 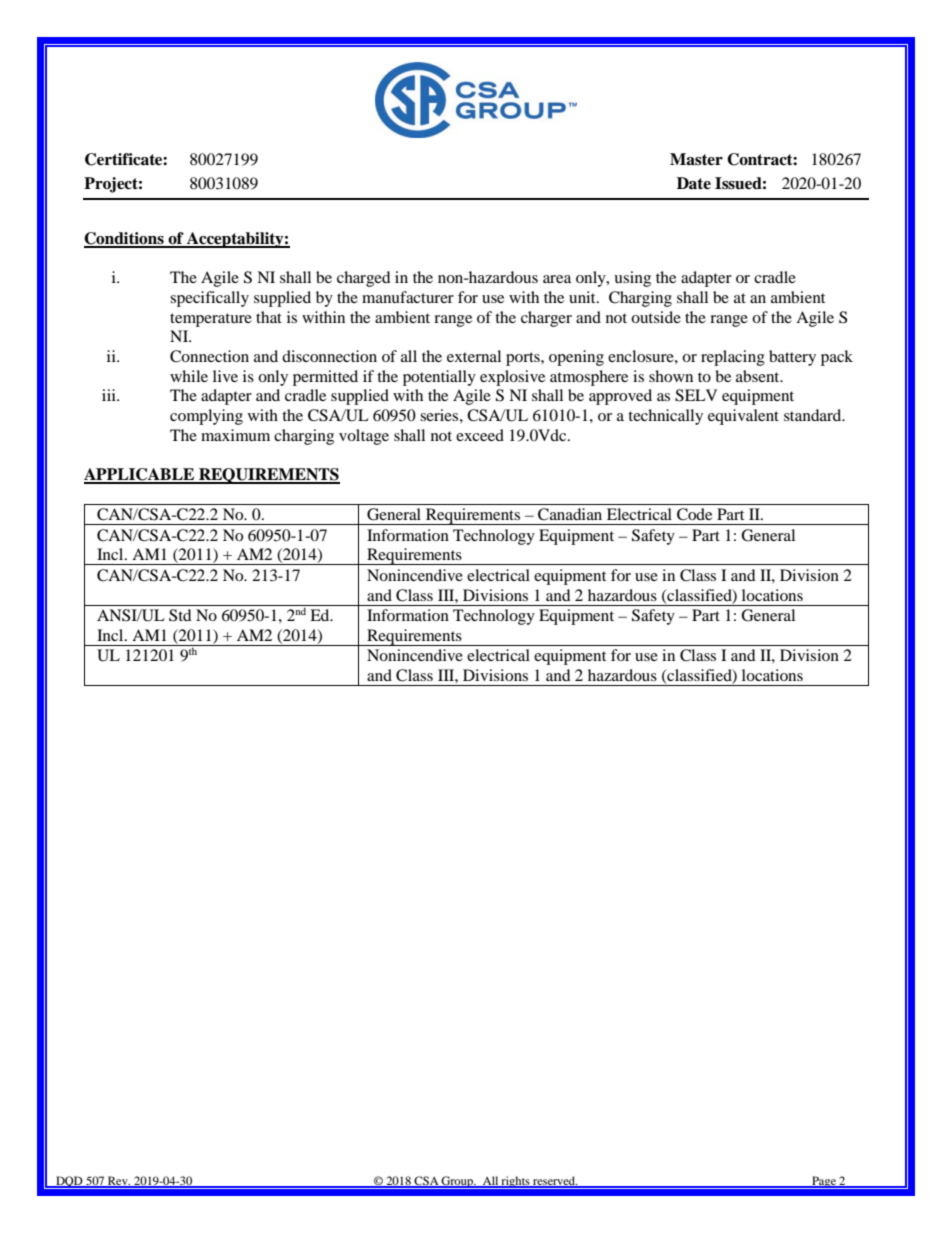 What do you see at coordinates (125, 239) in the screenshot?
I see `Conditions` at bounding box center [125, 239].
